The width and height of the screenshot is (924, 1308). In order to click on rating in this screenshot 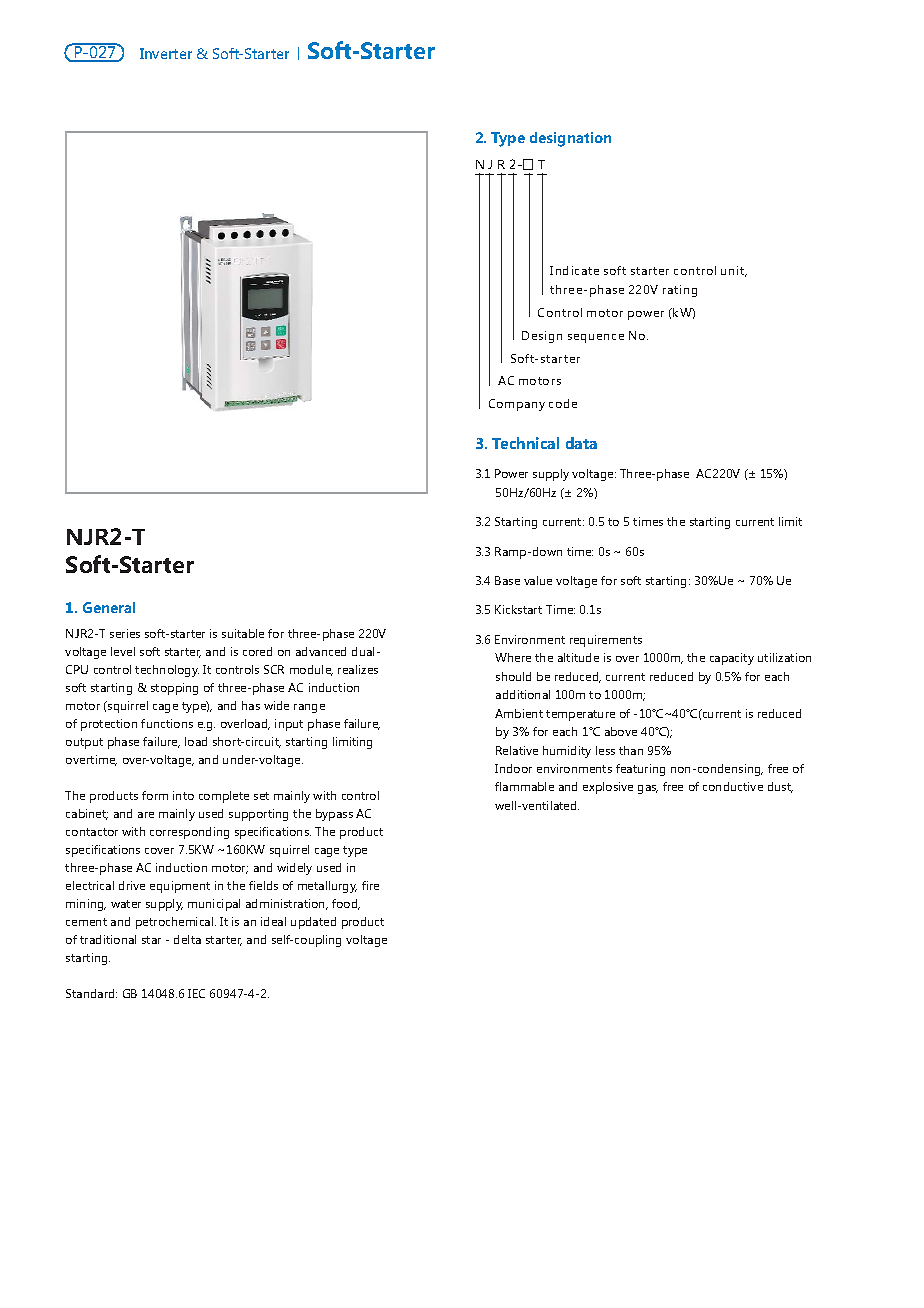, I will do `click(680, 291)`.
